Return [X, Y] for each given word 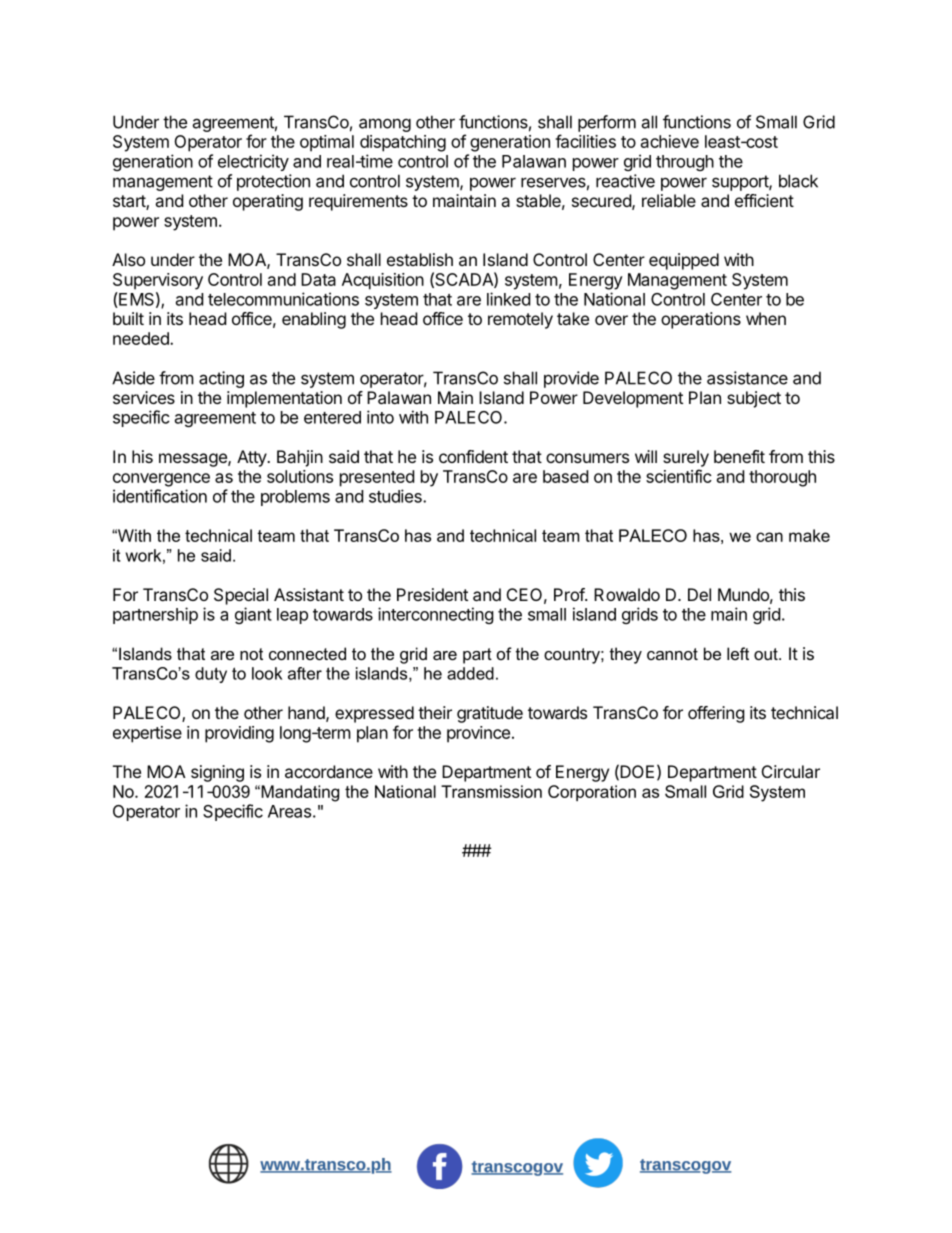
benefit [739, 456]
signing [217, 773]
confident [473, 456]
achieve [670, 141]
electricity [253, 162]
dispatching [403, 143]
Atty [252, 458]
